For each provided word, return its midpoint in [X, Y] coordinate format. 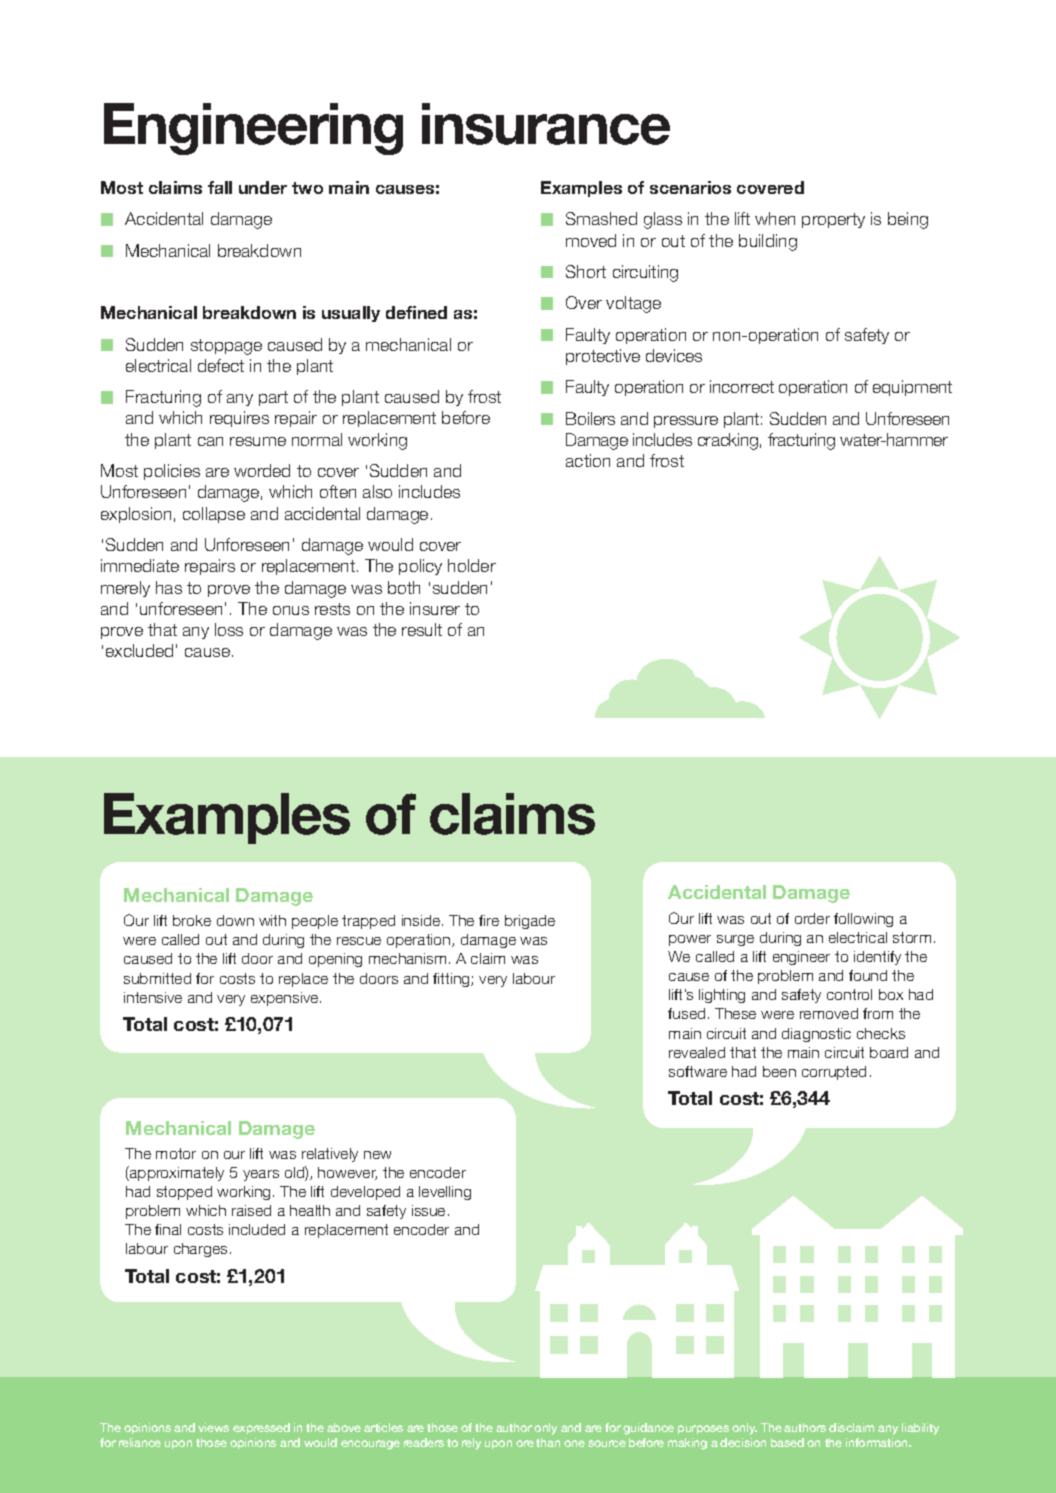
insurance [546, 124]
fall [220, 187]
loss [229, 629]
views [213, 1427]
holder [472, 565]
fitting [452, 980]
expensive [286, 999]
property [833, 220]
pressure [686, 422]
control [849, 994]
